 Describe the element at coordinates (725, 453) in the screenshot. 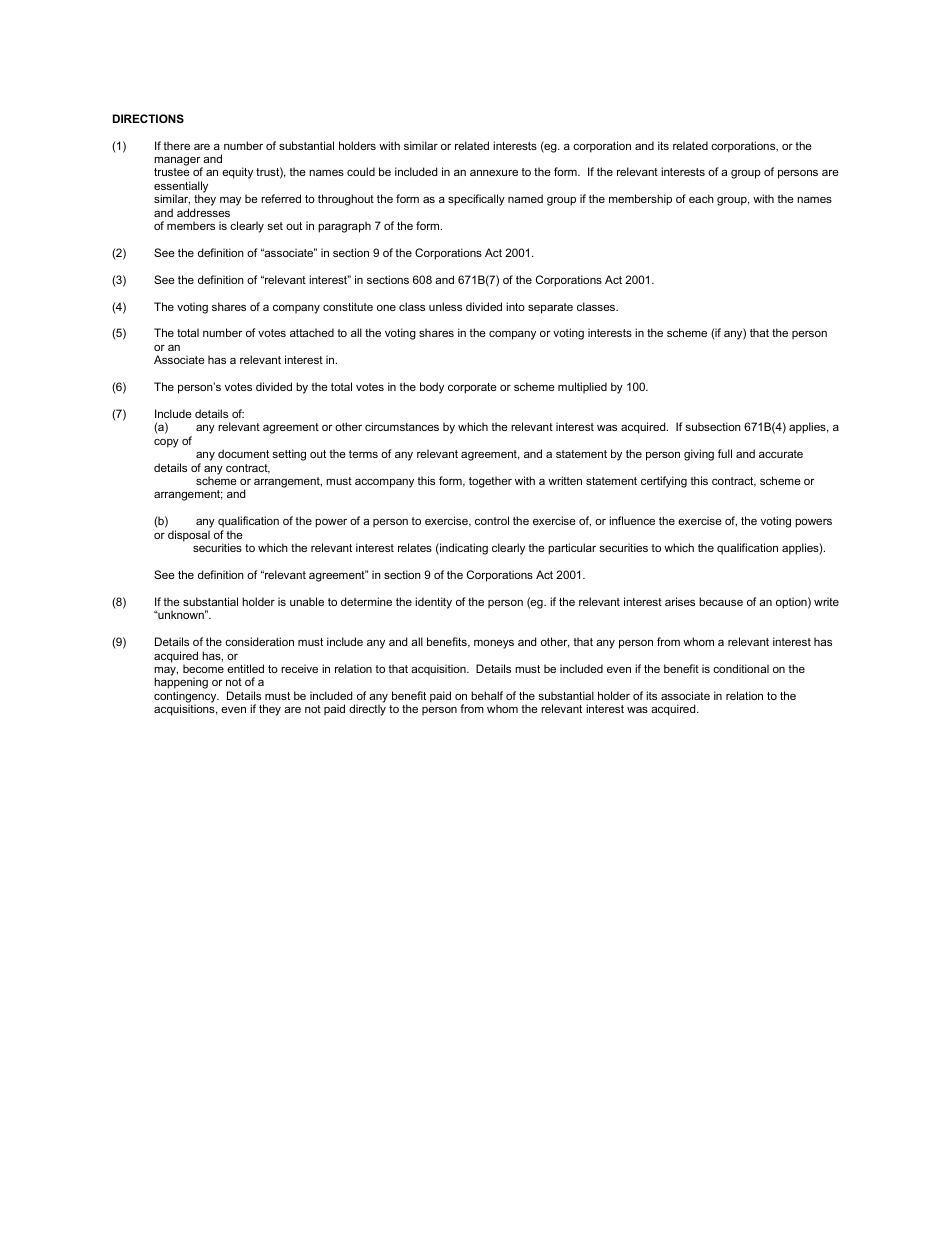

I see `full` at that location.
